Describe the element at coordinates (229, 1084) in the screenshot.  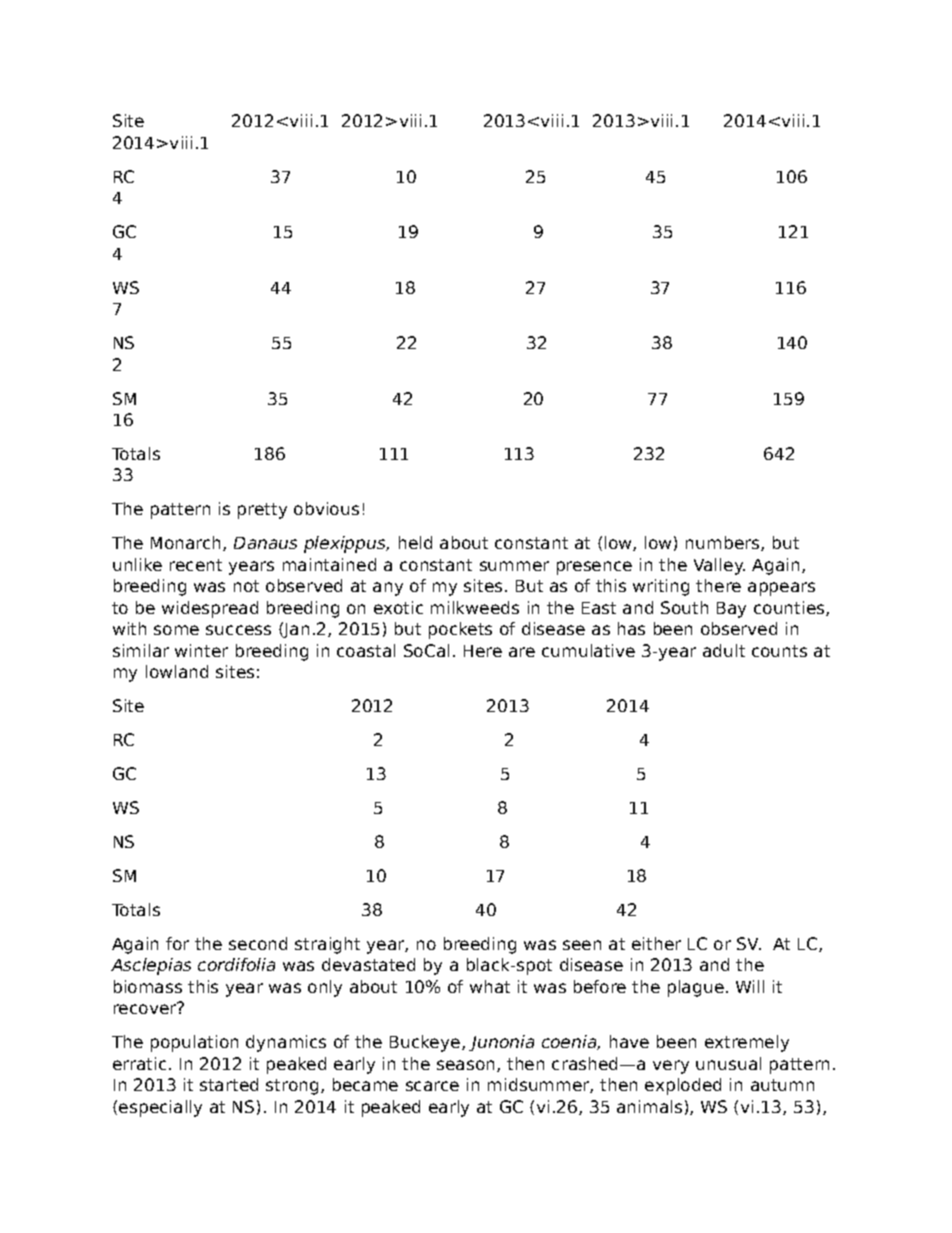
I see `started` at that location.
